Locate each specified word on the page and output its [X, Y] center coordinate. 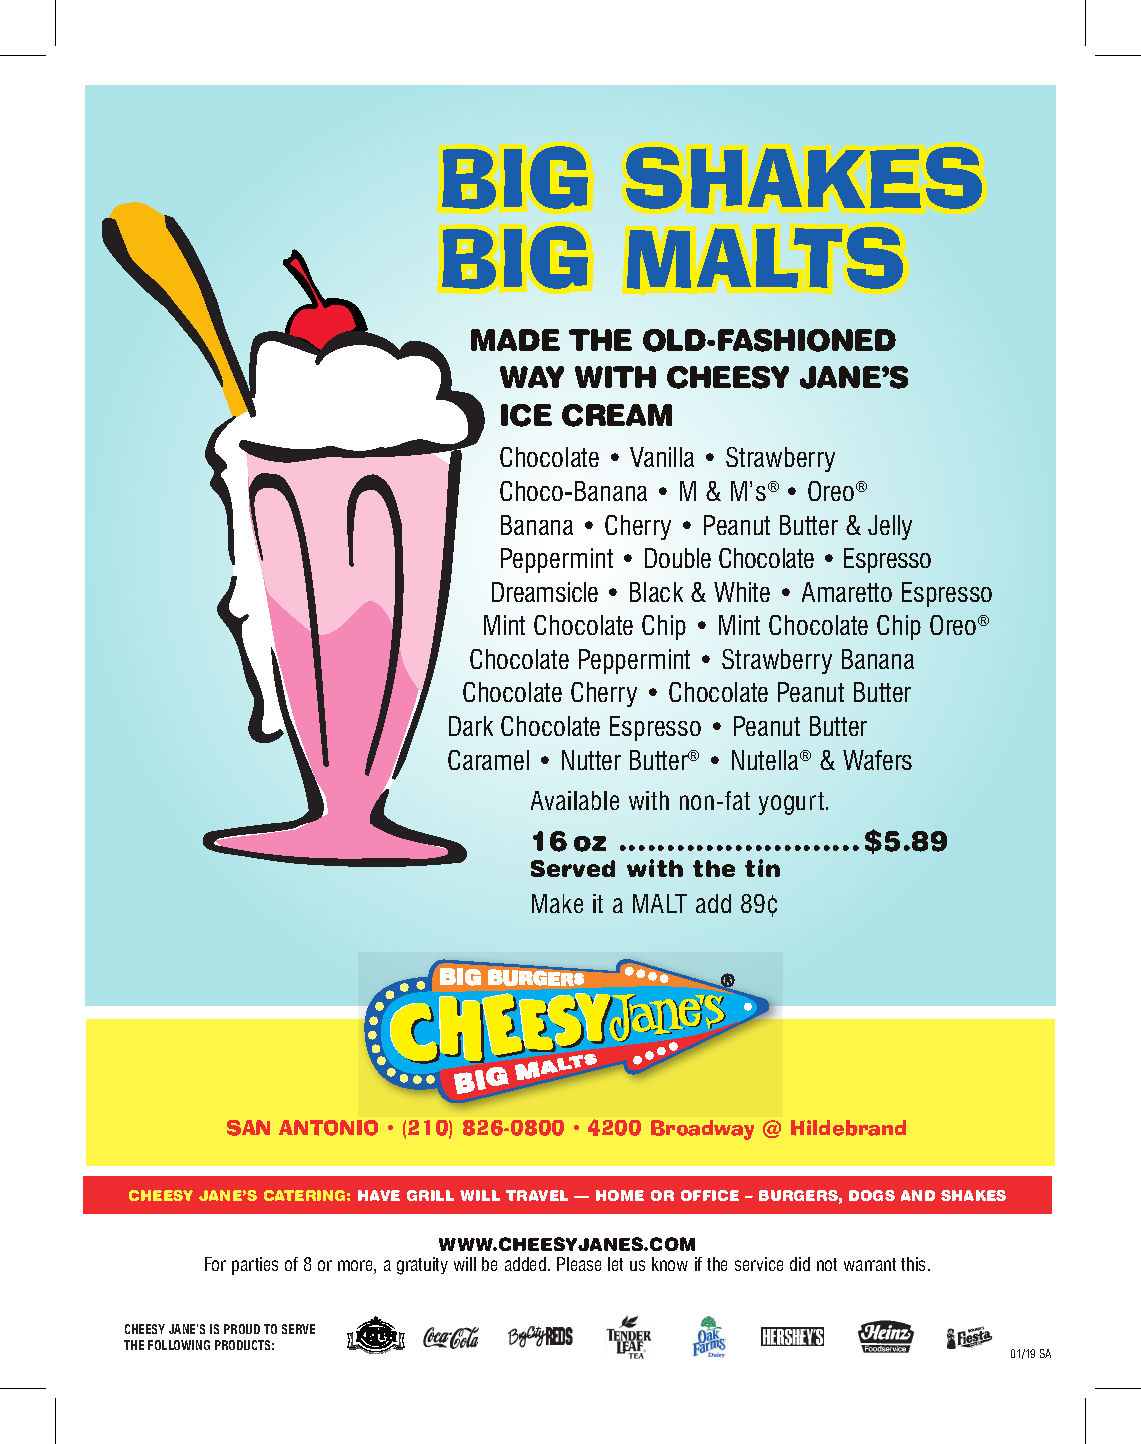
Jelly [890, 527]
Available [575, 800]
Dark [471, 726]
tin [762, 868]
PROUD [242, 1329]
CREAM [617, 415]
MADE [515, 340]
